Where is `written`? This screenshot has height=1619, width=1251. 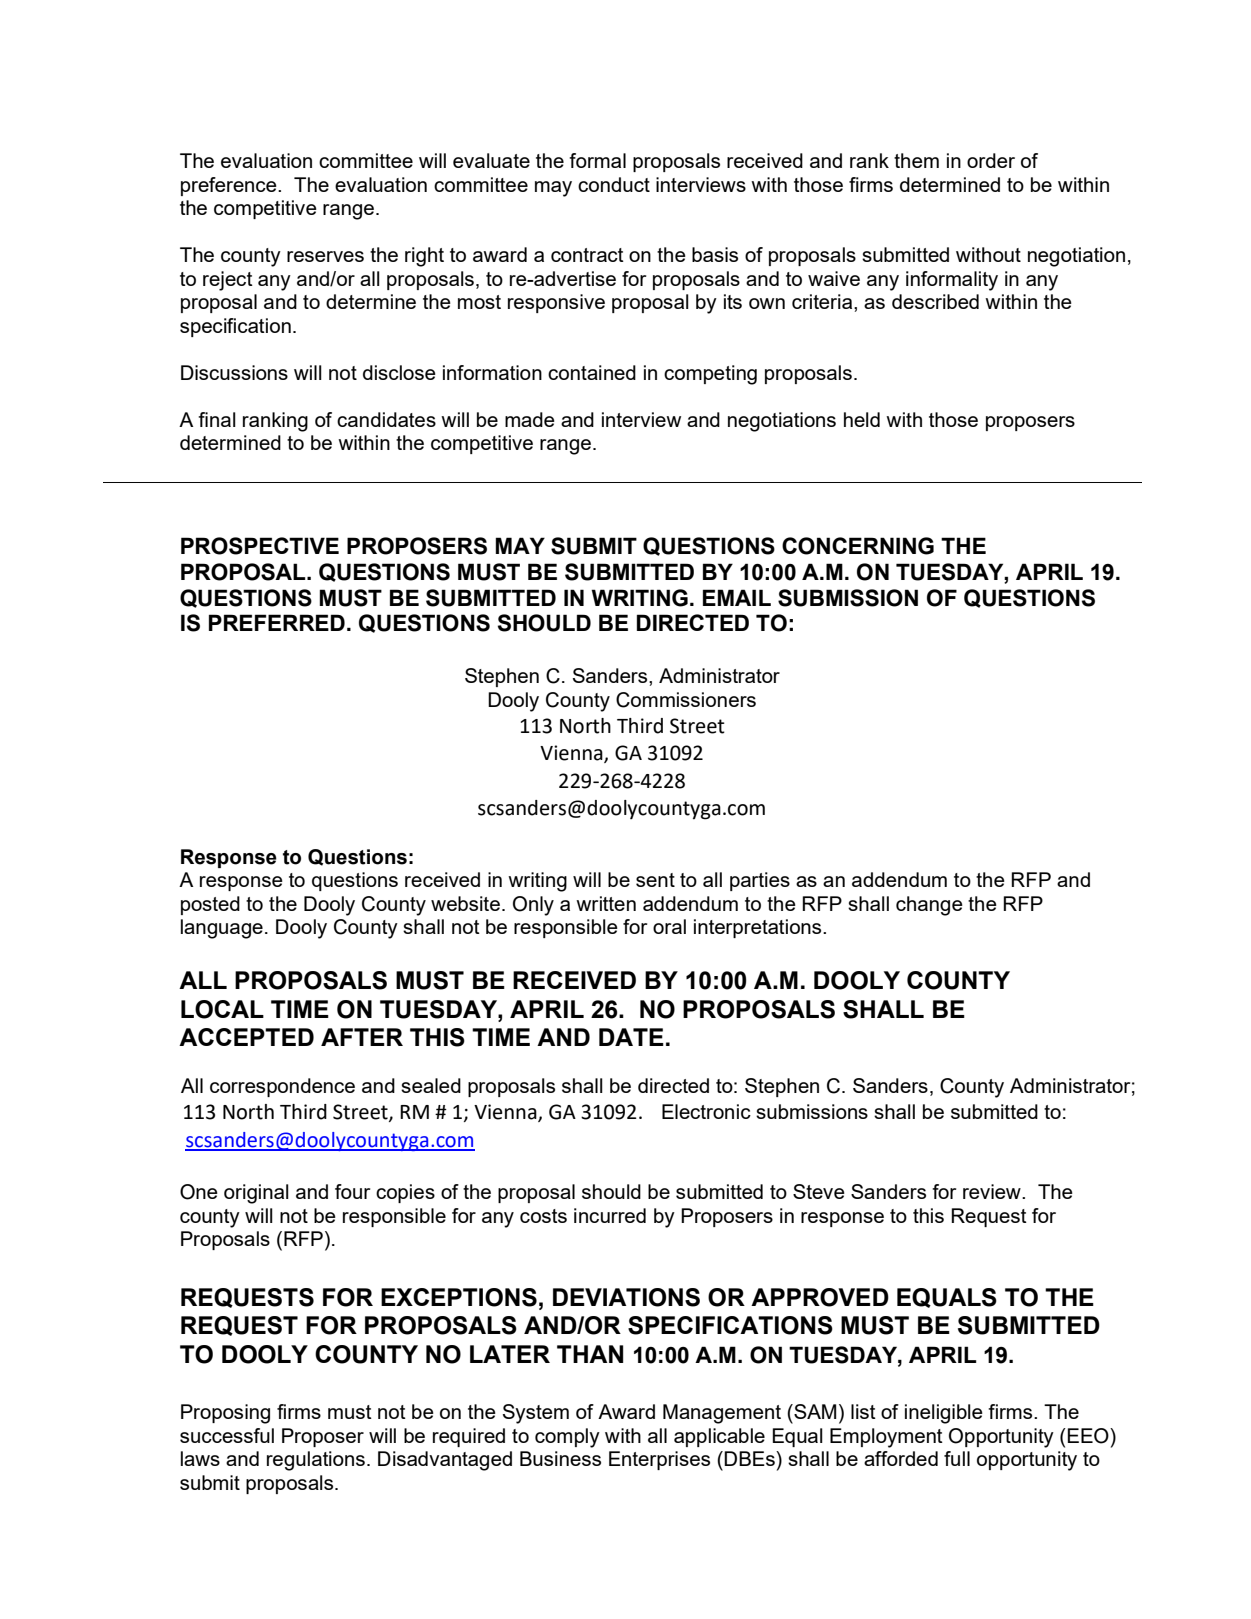 written is located at coordinates (606, 903).
